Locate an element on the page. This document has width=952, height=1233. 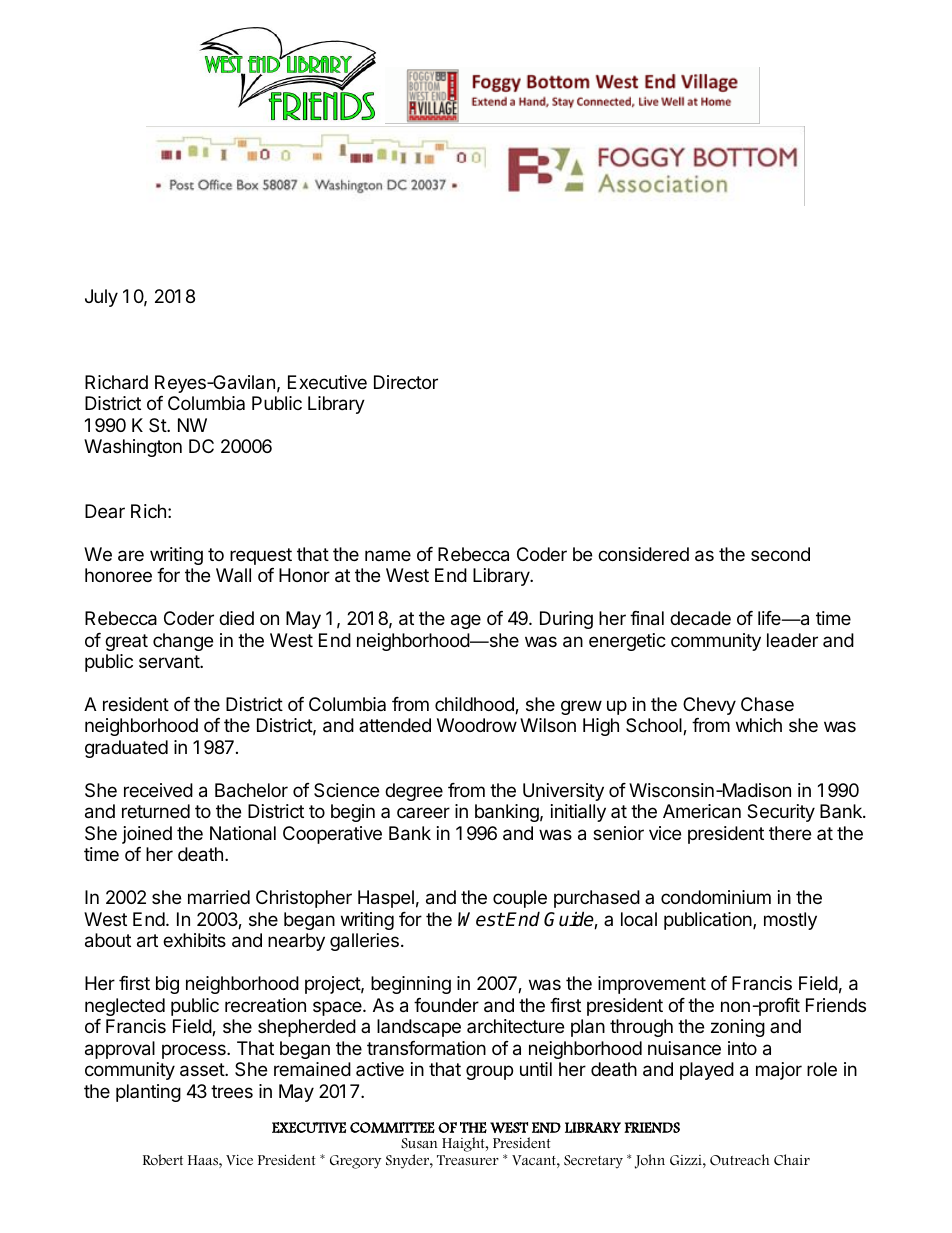
Treasurer is located at coordinates (468, 1160).
